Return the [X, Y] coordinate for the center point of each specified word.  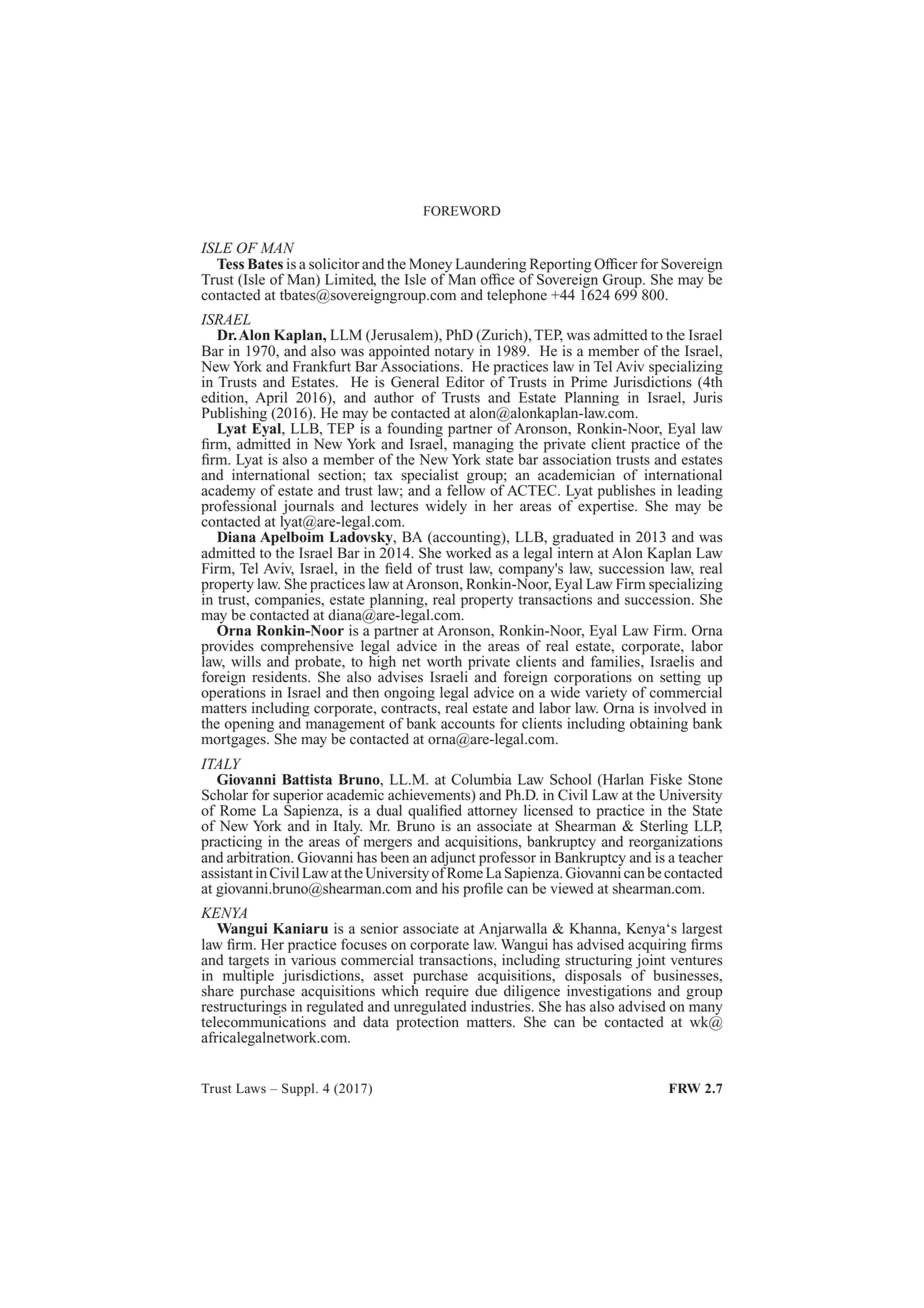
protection [427, 1022]
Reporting [560, 266]
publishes [627, 493]
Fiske [666, 779]
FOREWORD [462, 211]
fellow [466, 489]
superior [298, 797]
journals [307, 508]
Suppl [299, 1089]
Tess [230, 264]
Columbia [481, 779]
